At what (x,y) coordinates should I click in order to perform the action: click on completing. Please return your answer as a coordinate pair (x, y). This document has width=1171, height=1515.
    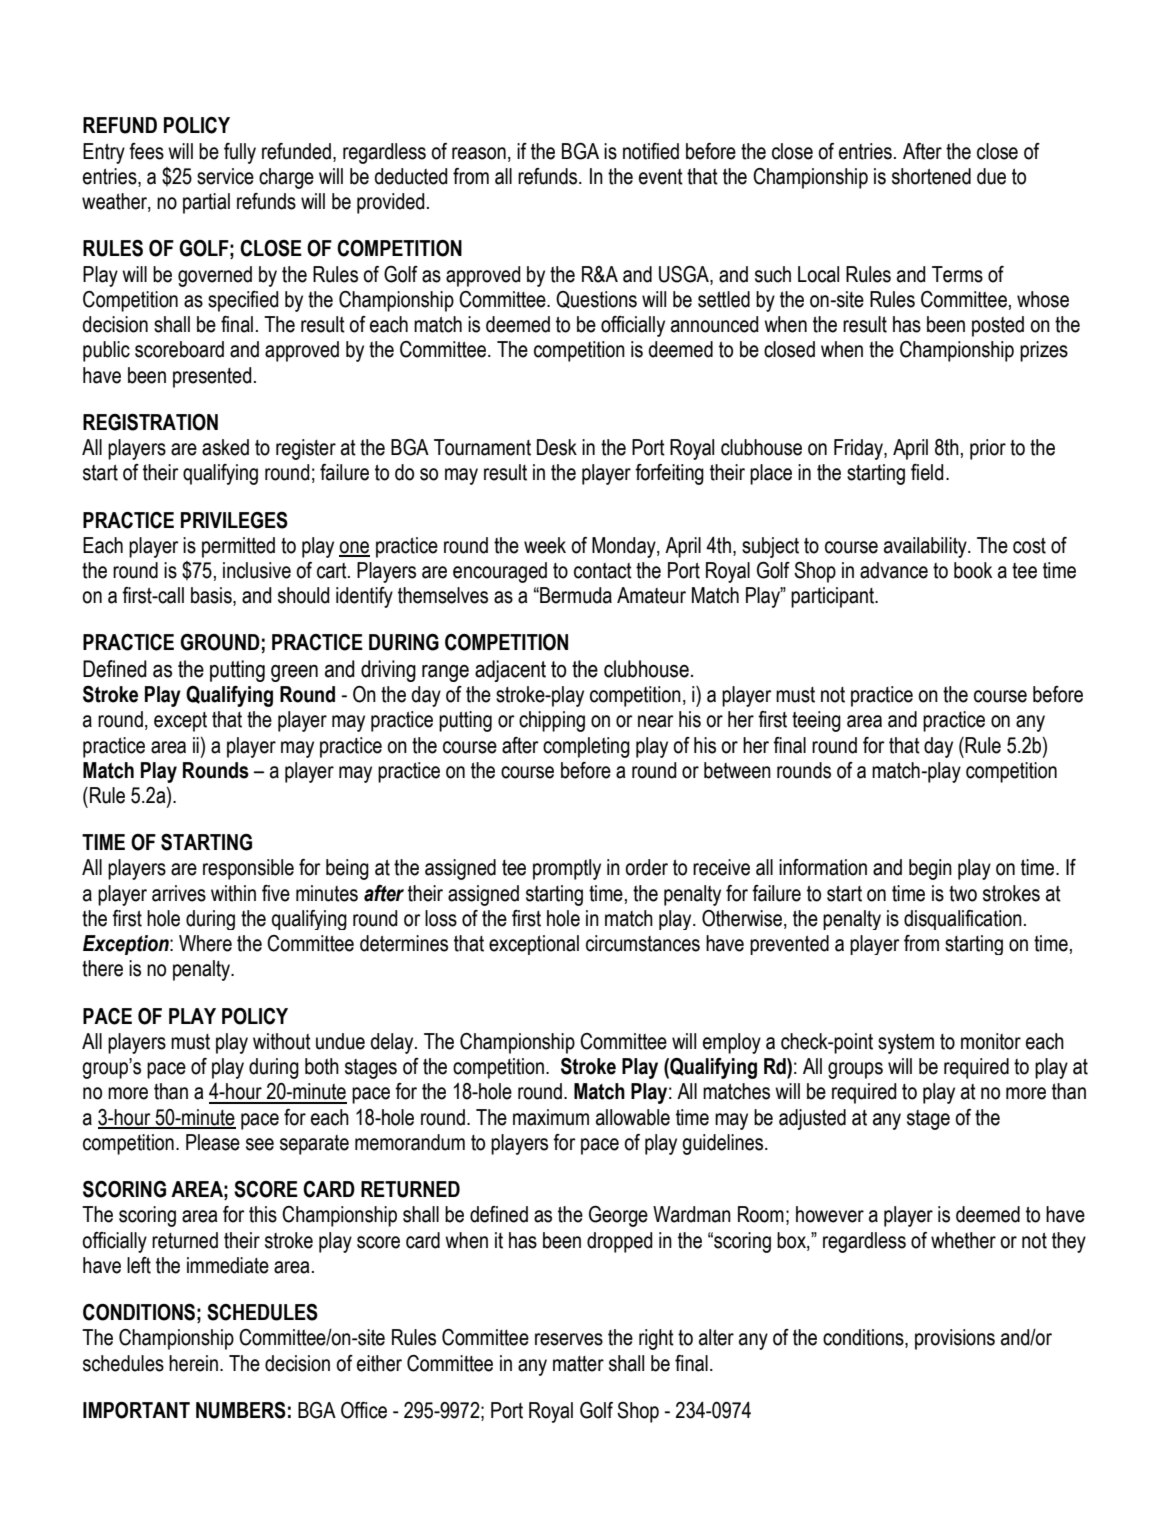
    Looking at the image, I should click on (586, 747).
